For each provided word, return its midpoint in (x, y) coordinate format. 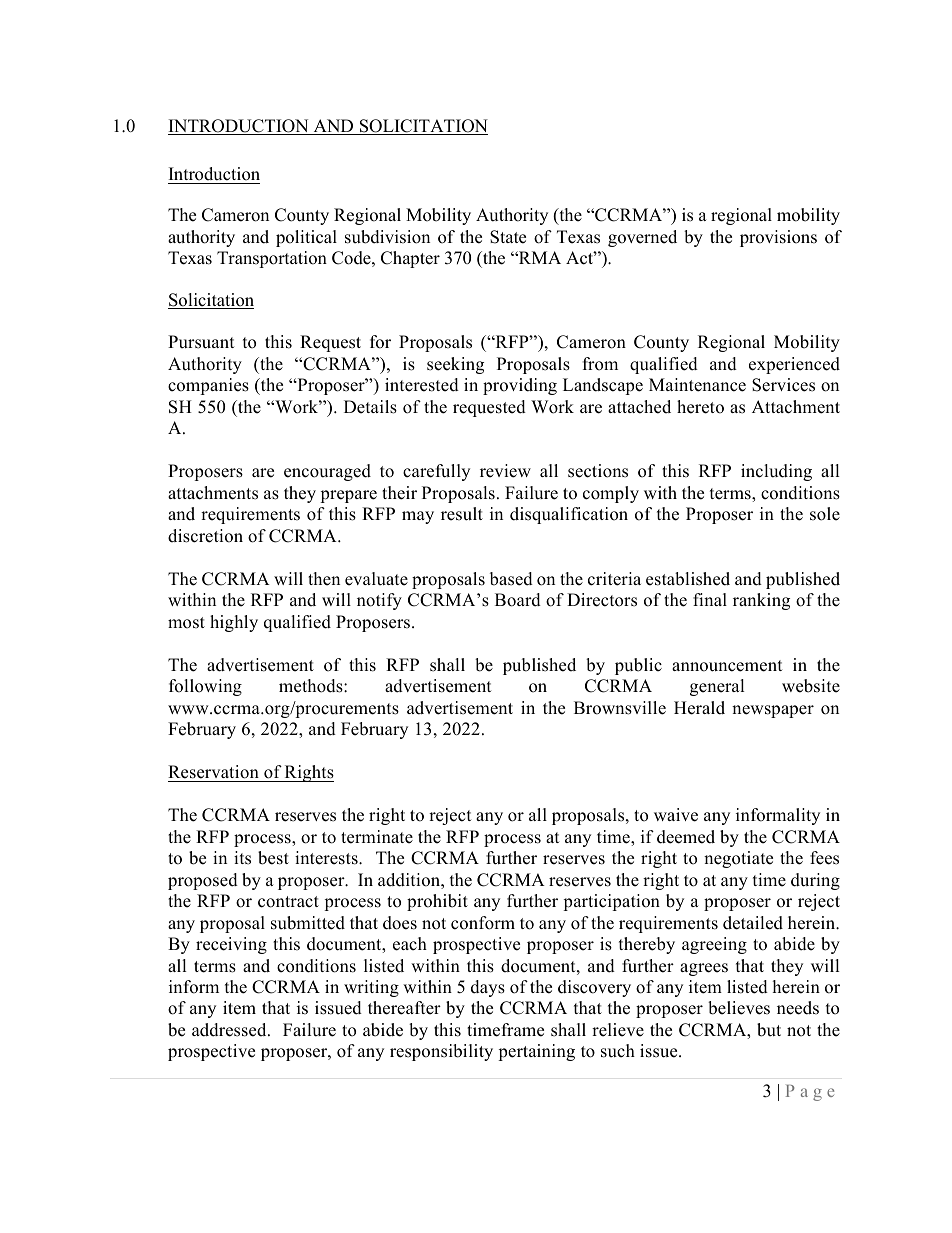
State (508, 237)
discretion (205, 536)
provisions (778, 238)
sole (825, 514)
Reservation (213, 772)
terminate (377, 837)
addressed (230, 1030)
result (462, 514)
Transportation (272, 259)
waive (676, 815)
